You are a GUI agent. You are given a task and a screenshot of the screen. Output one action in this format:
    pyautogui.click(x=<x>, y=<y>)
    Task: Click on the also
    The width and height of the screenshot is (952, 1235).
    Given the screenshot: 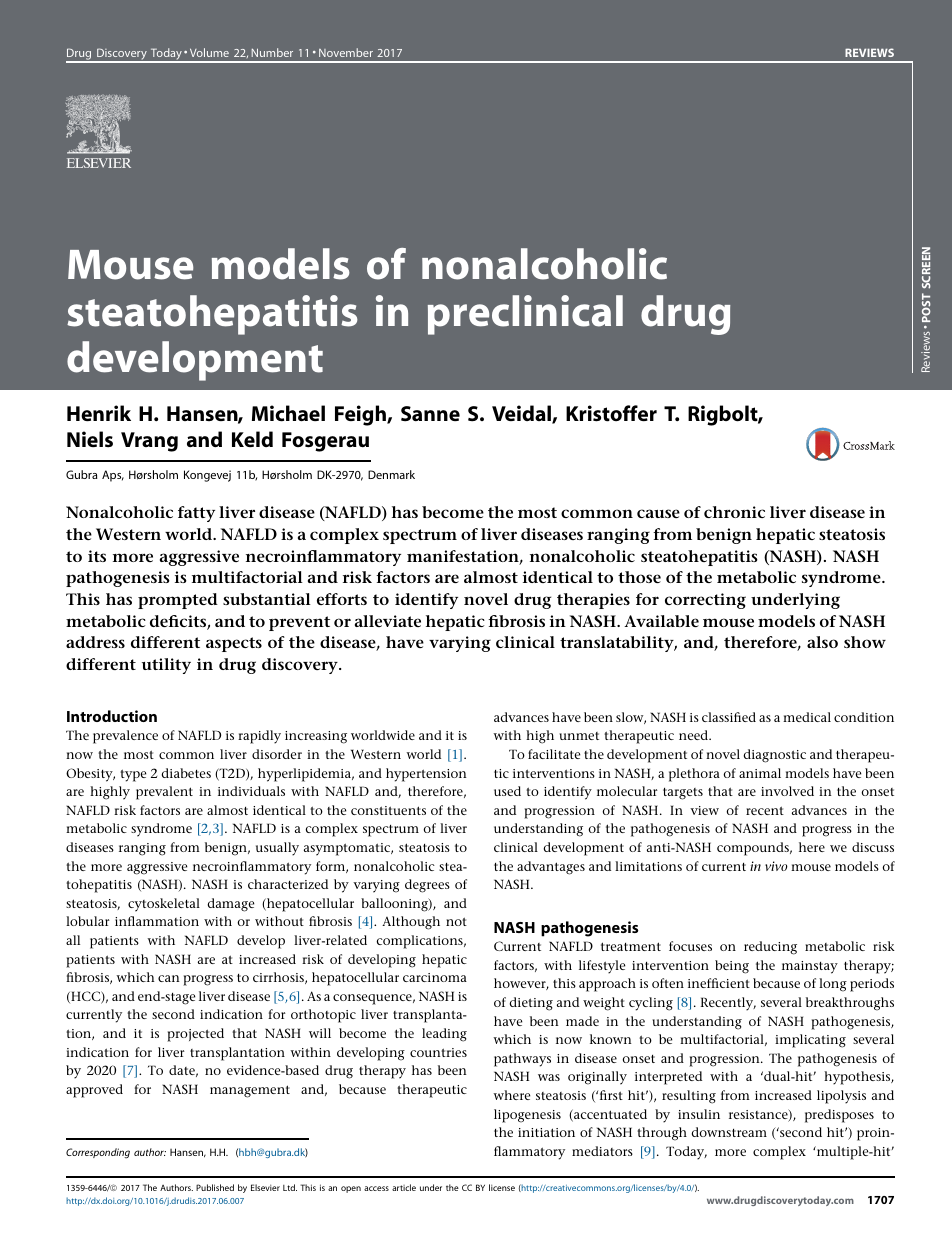 What is the action you would take?
    pyautogui.click(x=822, y=642)
